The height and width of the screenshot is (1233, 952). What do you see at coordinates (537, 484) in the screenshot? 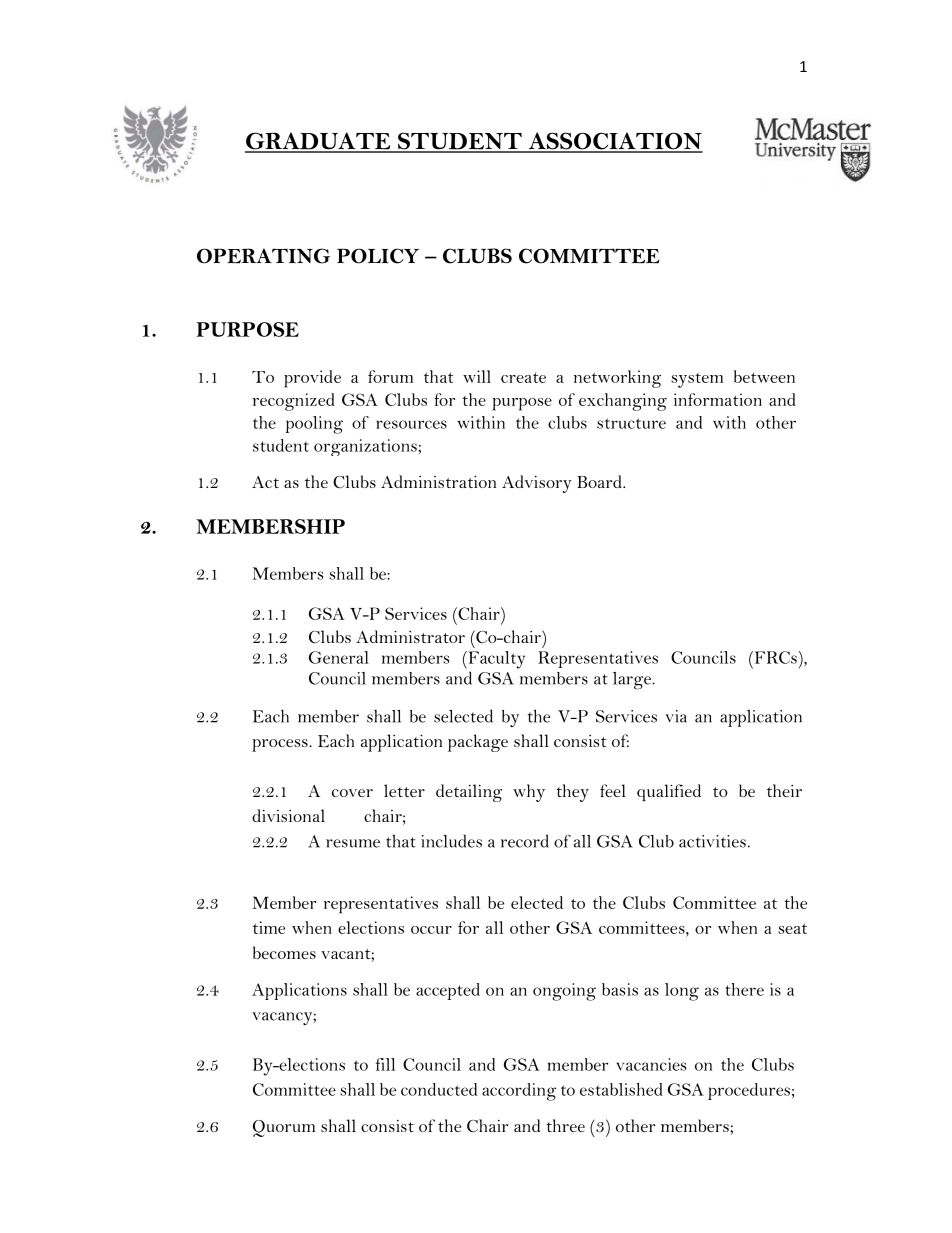
I see `Advisory` at bounding box center [537, 484].
